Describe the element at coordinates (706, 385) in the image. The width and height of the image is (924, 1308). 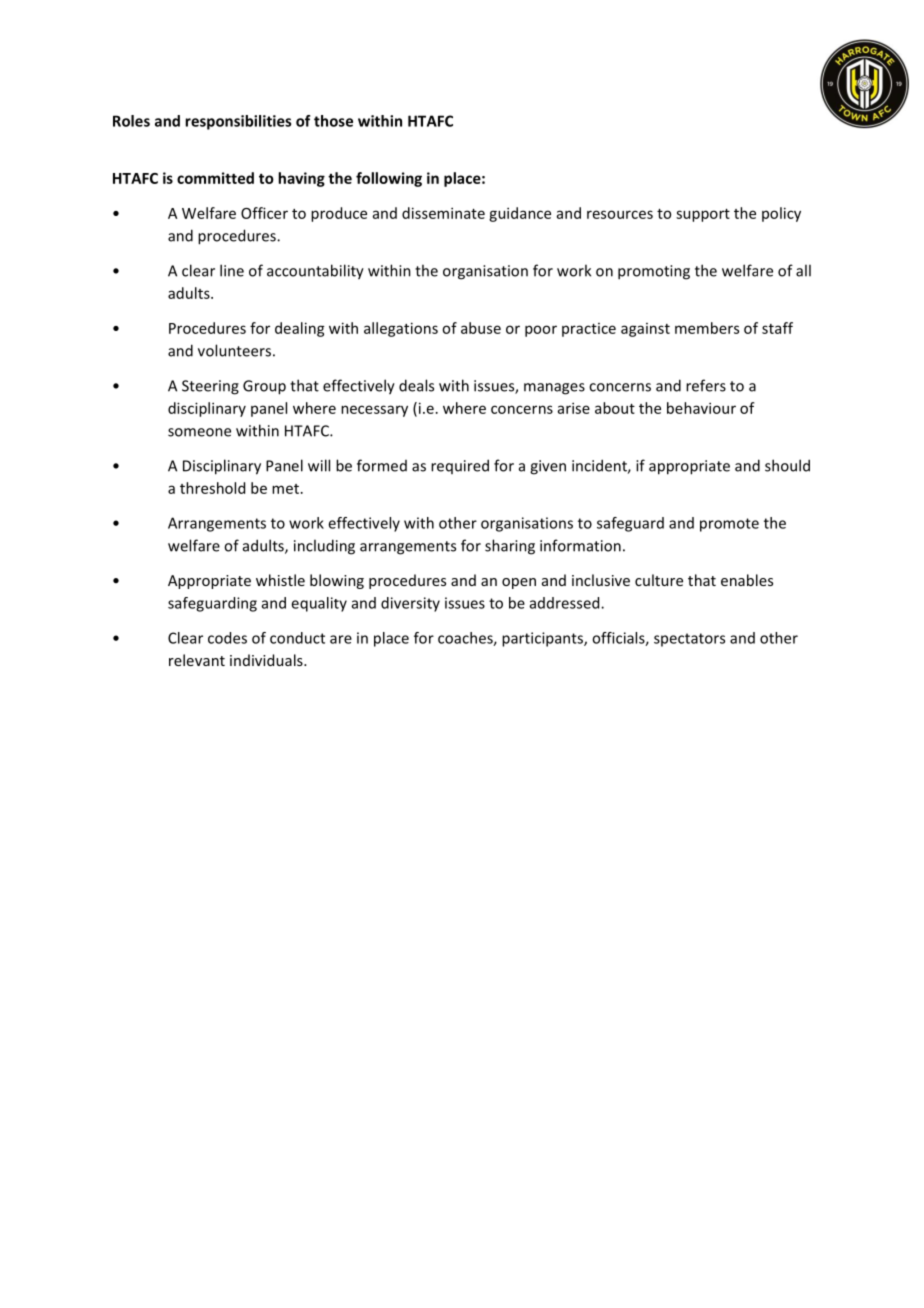
I see `refers` at that location.
